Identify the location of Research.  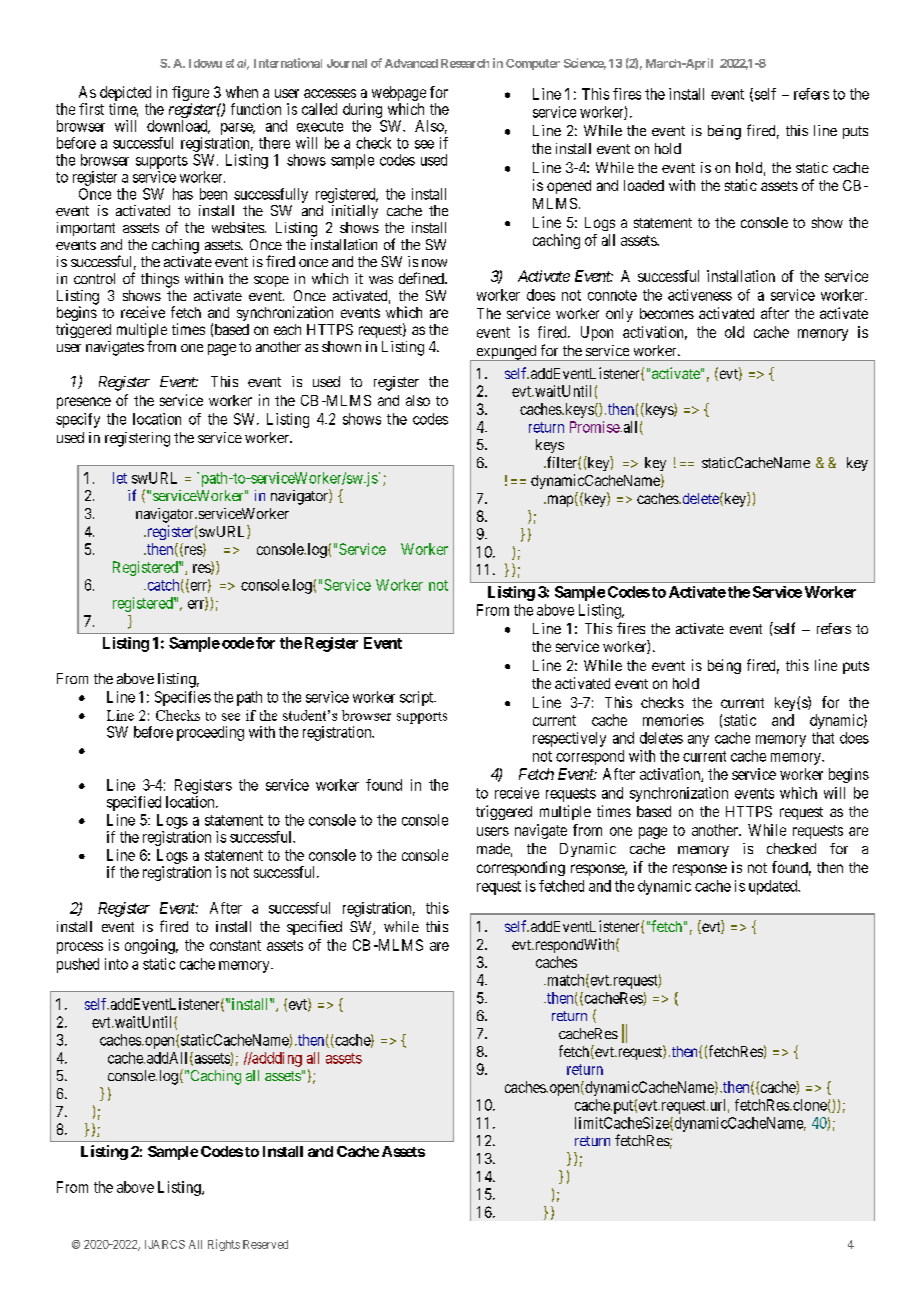
(465, 63).
